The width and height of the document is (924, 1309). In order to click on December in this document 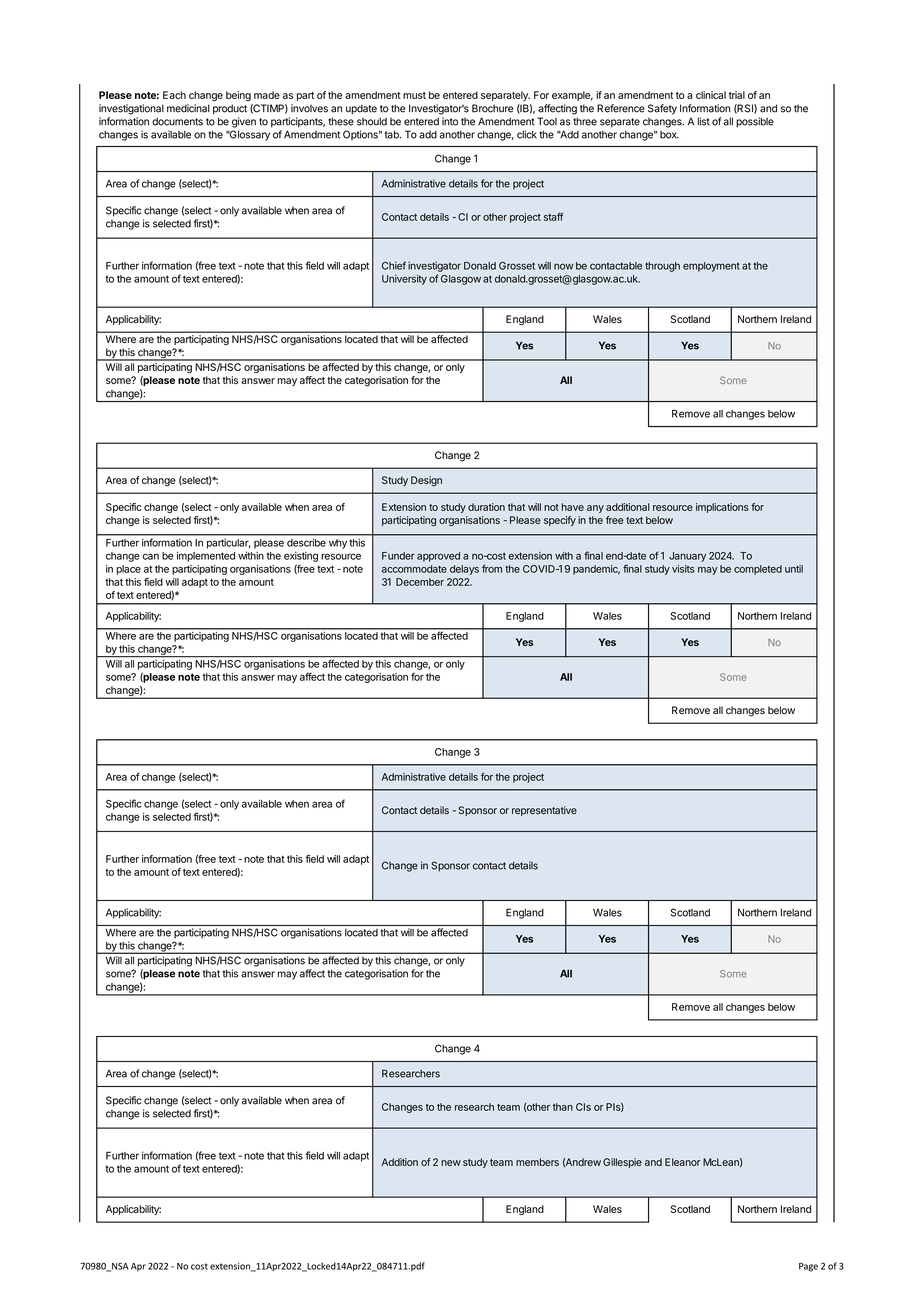, I will do `click(420, 582)`.
